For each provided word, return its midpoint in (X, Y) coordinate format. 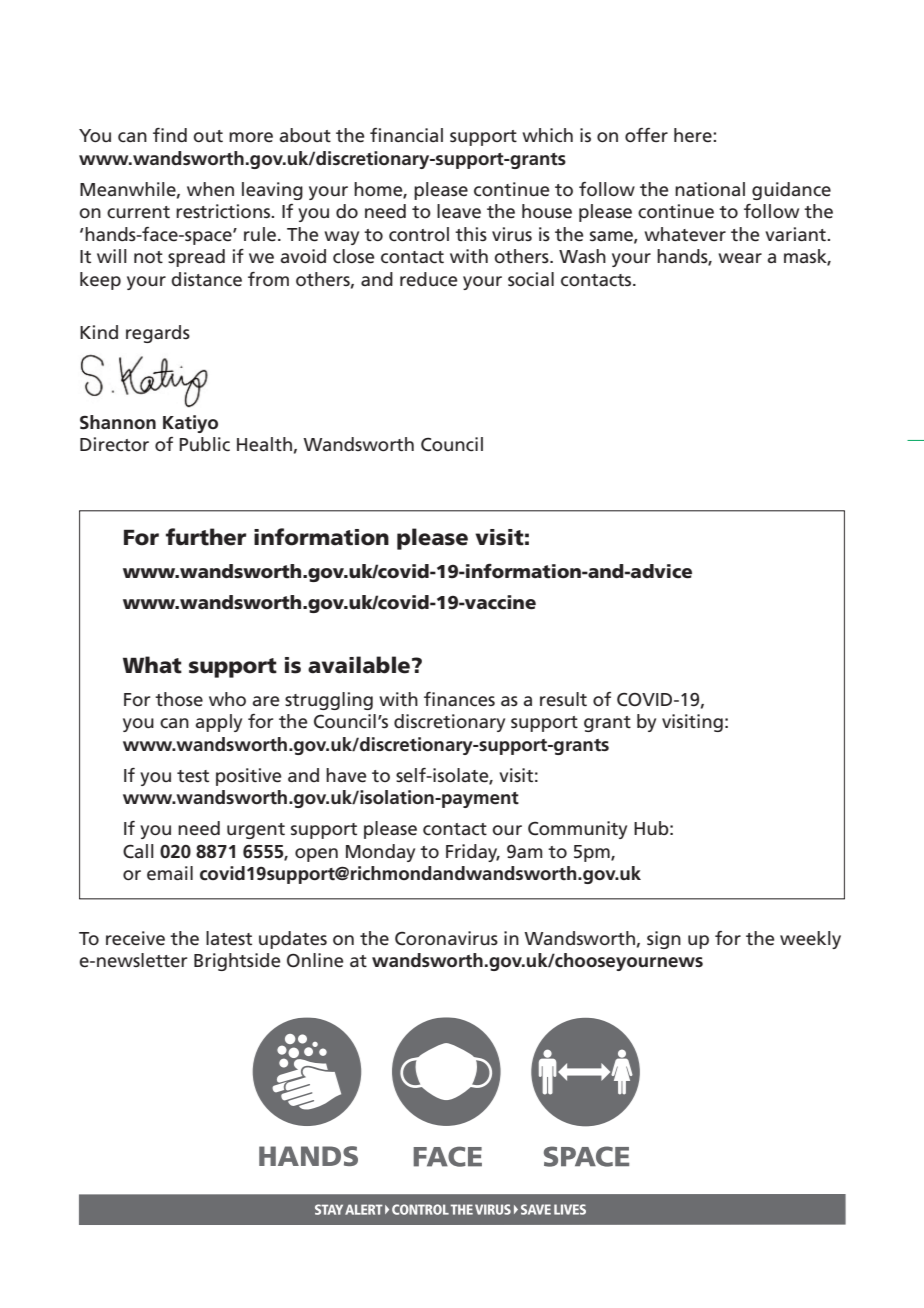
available (360, 665)
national (710, 189)
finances (459, 699)
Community (577, 830)
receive (135, 938)
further (206, 537)
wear (740, 258)
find (170, 135)
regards (158, 334)
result (563, 699)
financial (406, 135)
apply (218, 723)
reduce (429, 279)
